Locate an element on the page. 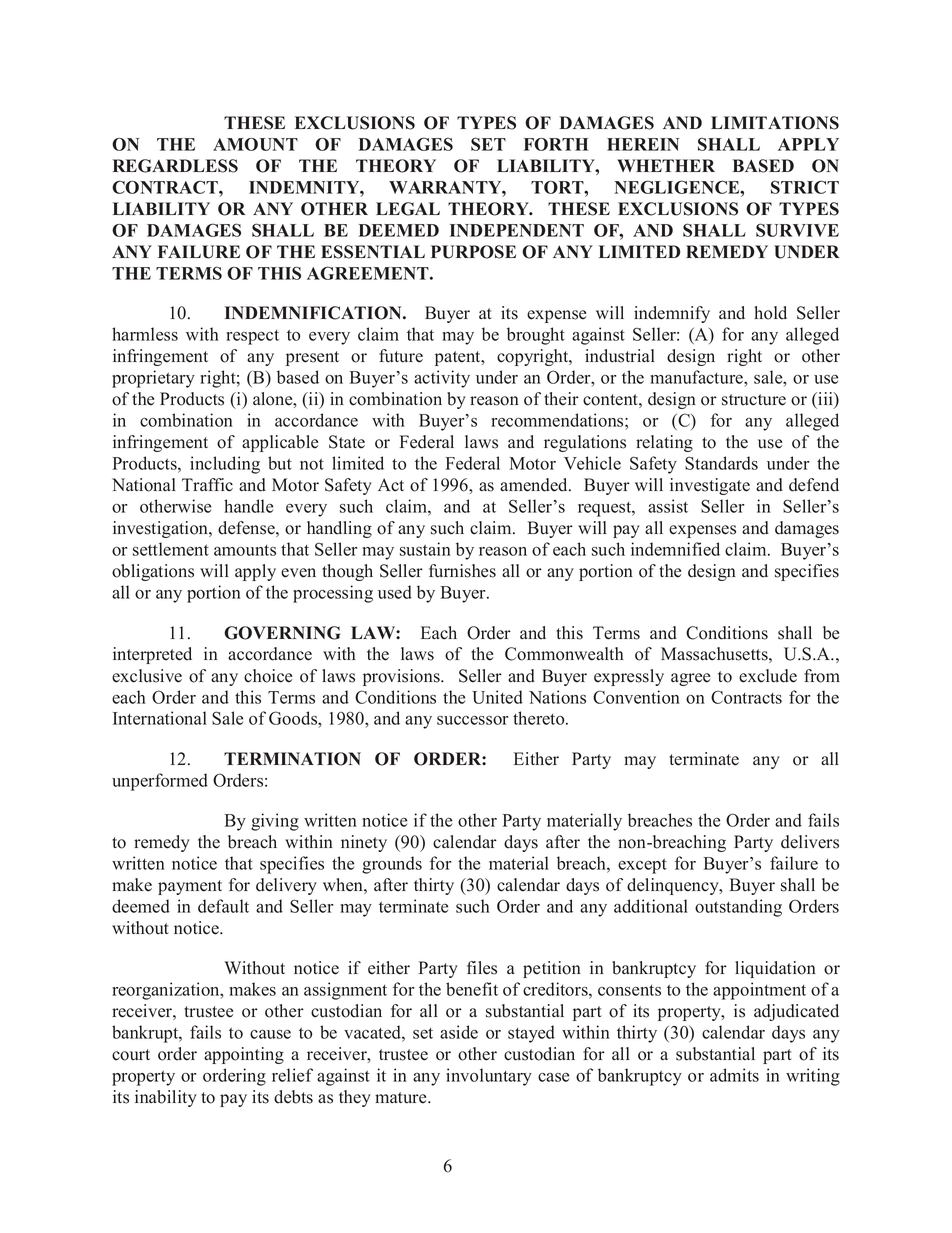 This image has width=952, height=1233. GOVERNING is located at coordinates (282, 633).
